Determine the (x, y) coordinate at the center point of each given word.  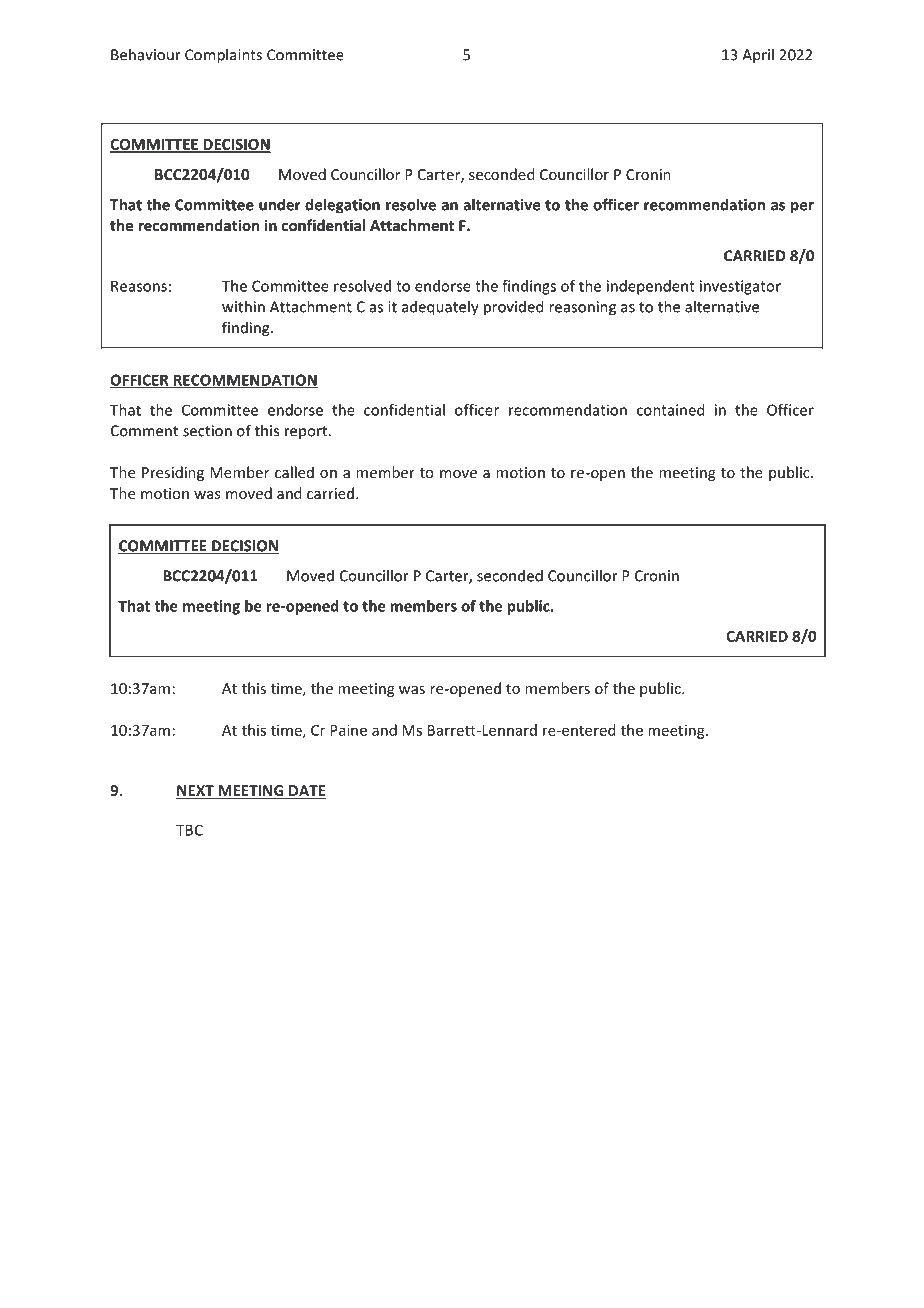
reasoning (582, 308)
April (758, 56)
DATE (307, 790)
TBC (189, 830)
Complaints (223, 56)
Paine (348, 730)
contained (670, 410)
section (207, 431)
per (802, 208)
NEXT (195, 790)
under (280, 204)
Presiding (173, 473)
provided (513, 308)
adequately (440, 308)
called (294, 472)
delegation (342, 206)
